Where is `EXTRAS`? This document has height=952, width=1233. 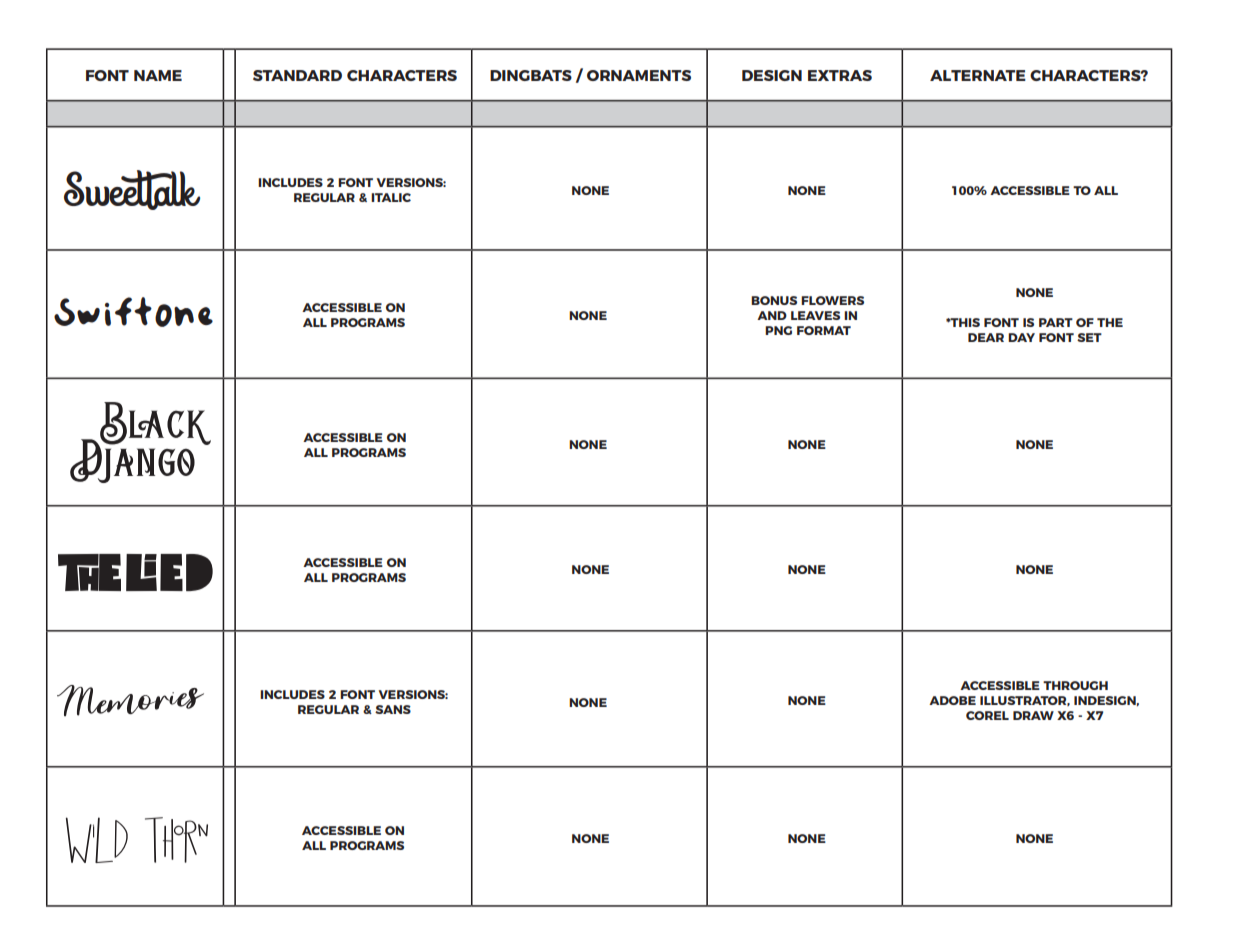 EXTRAS is located at coordinates (840, 75).
